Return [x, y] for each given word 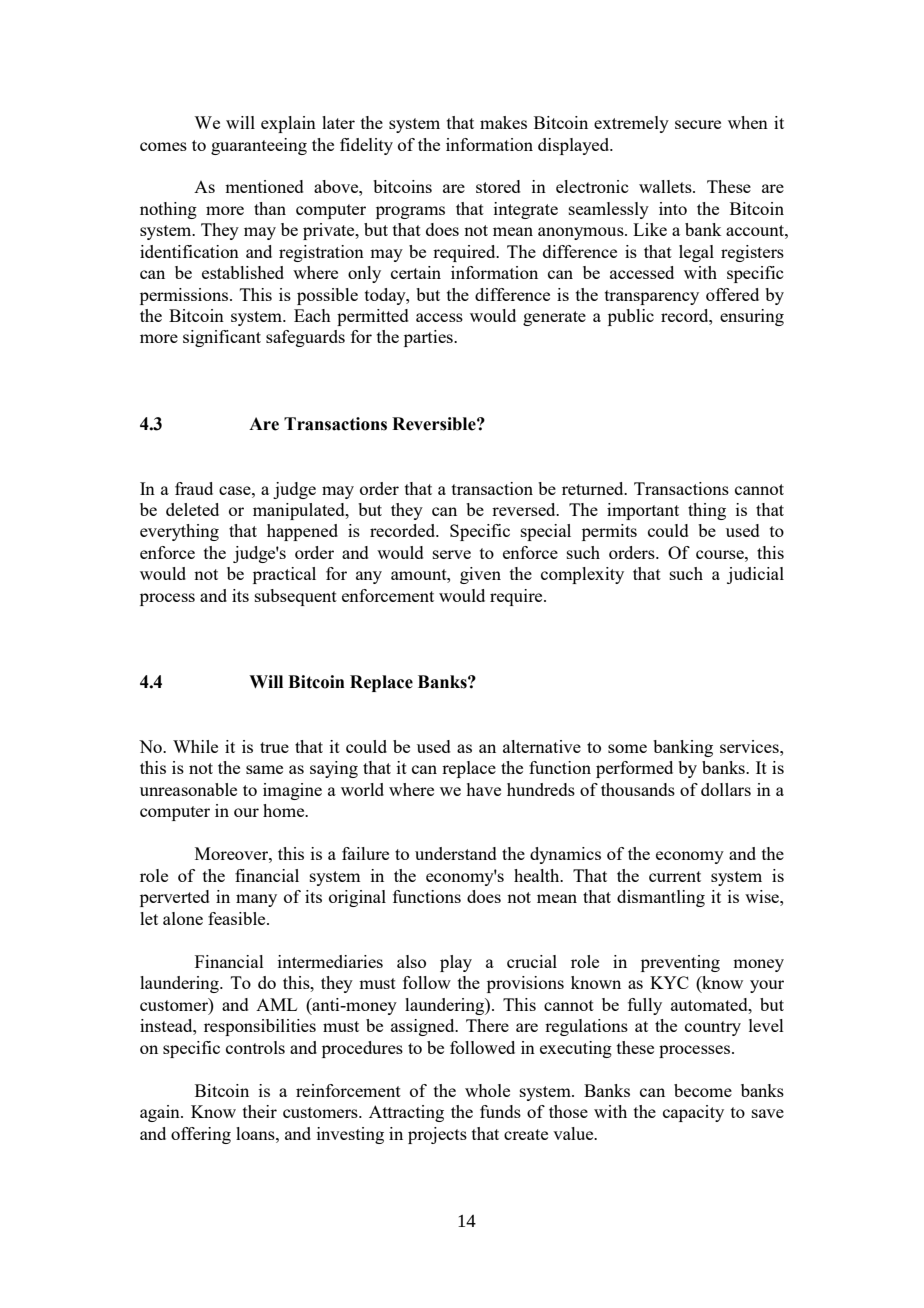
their [260, 1111]
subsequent [296, 597]
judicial [755, 575]
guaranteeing [259, 146]
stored [498, 186]
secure [698, 124]
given [480, 575]
